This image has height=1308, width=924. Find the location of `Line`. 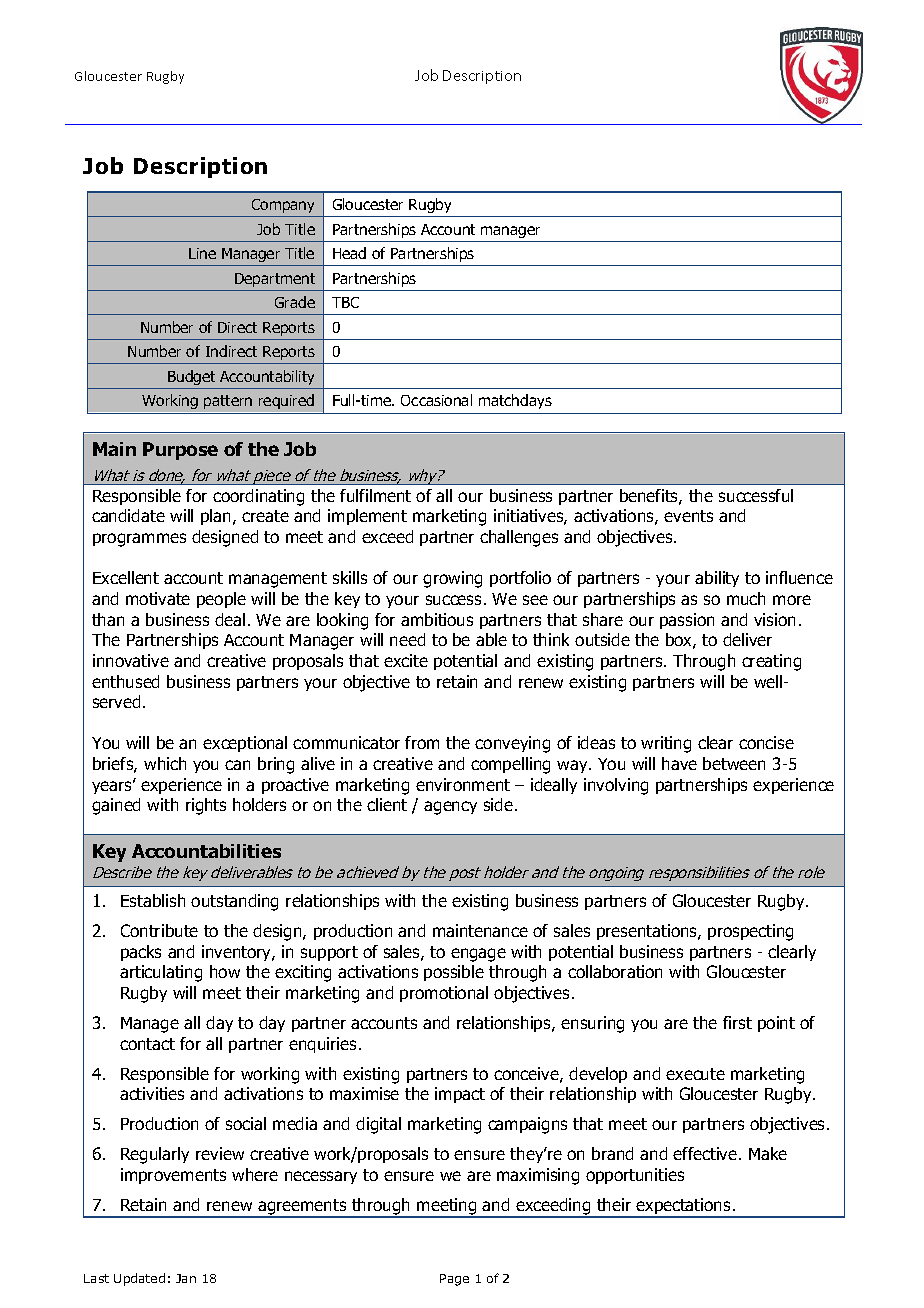

Line is located at coordinates (202, 253).
